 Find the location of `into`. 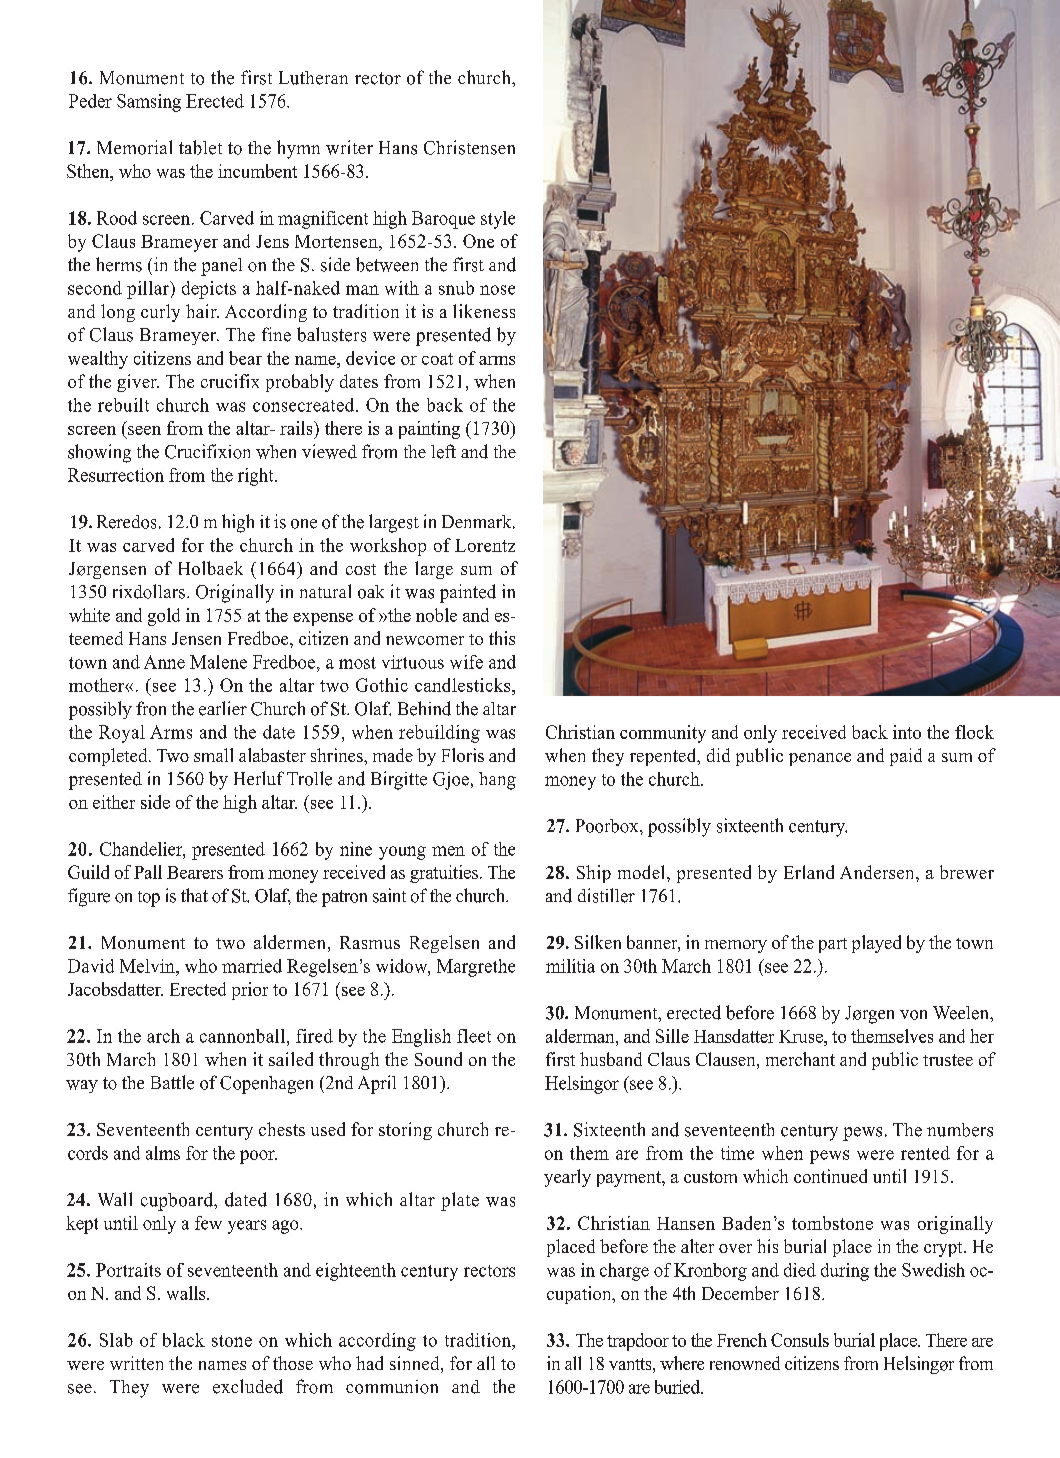

into is located at coordinates (907, 732).
